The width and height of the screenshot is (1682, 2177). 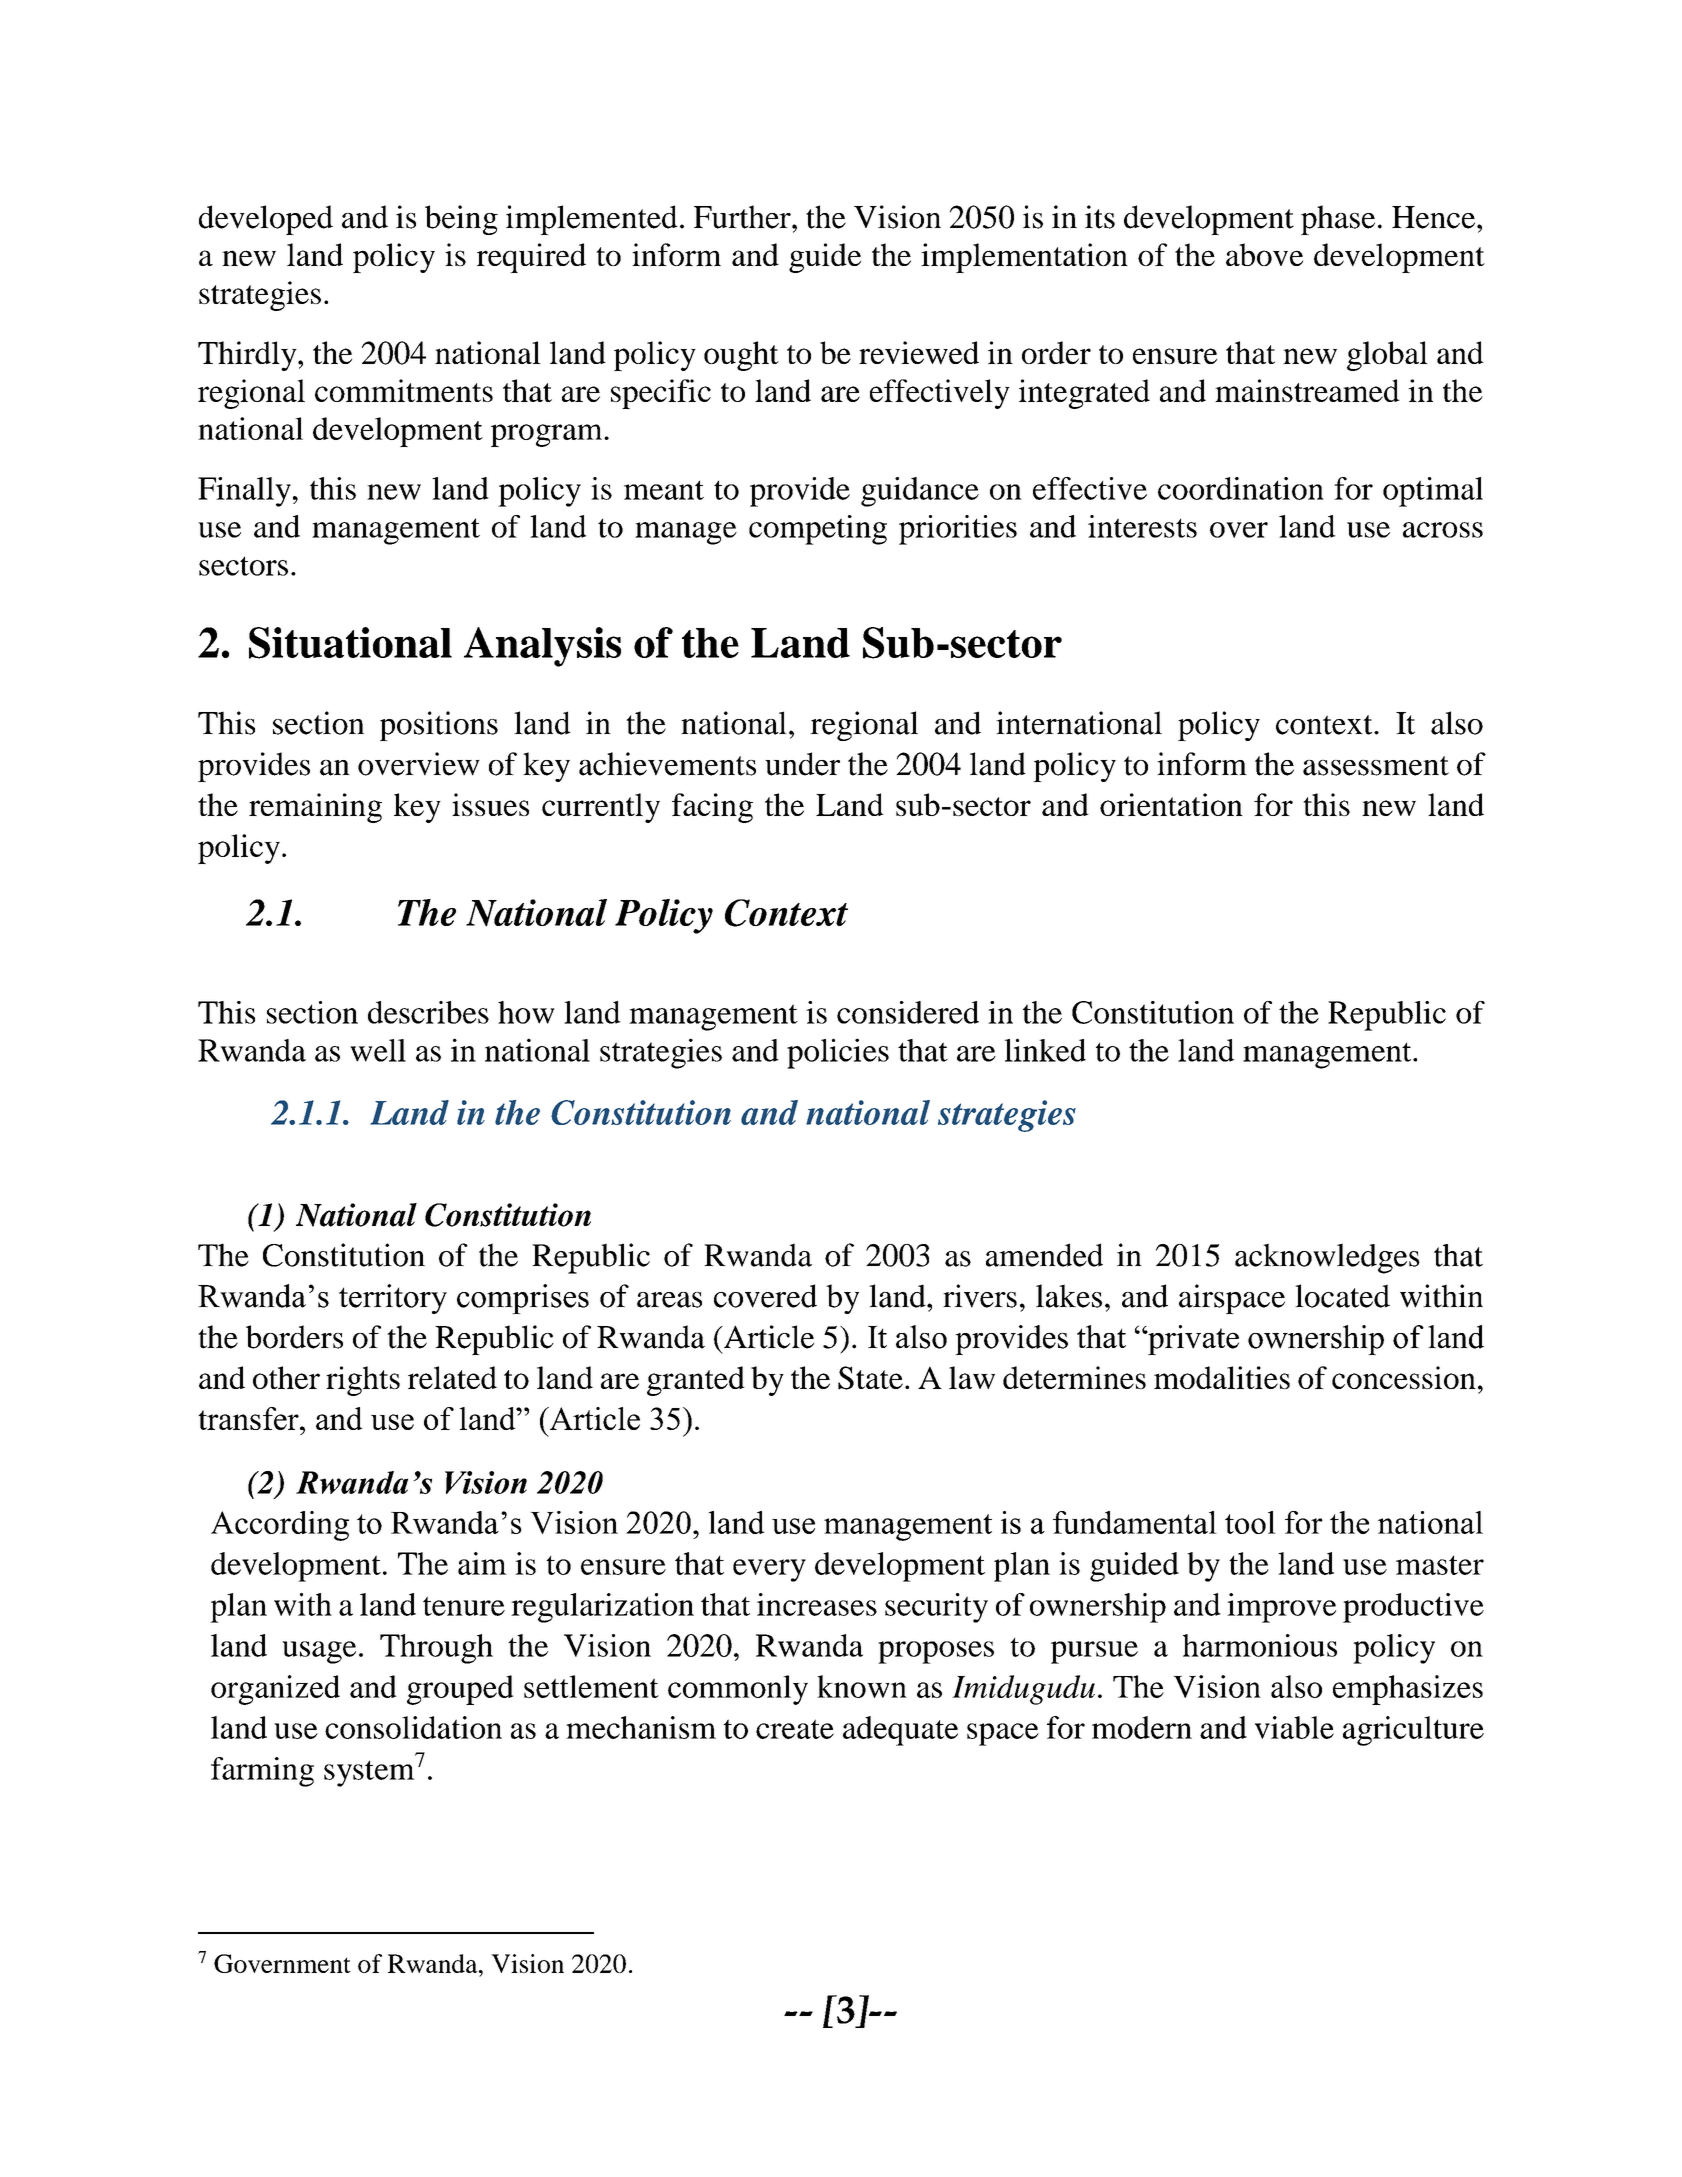 I want to click on positions, so click(x=439, y=726).
